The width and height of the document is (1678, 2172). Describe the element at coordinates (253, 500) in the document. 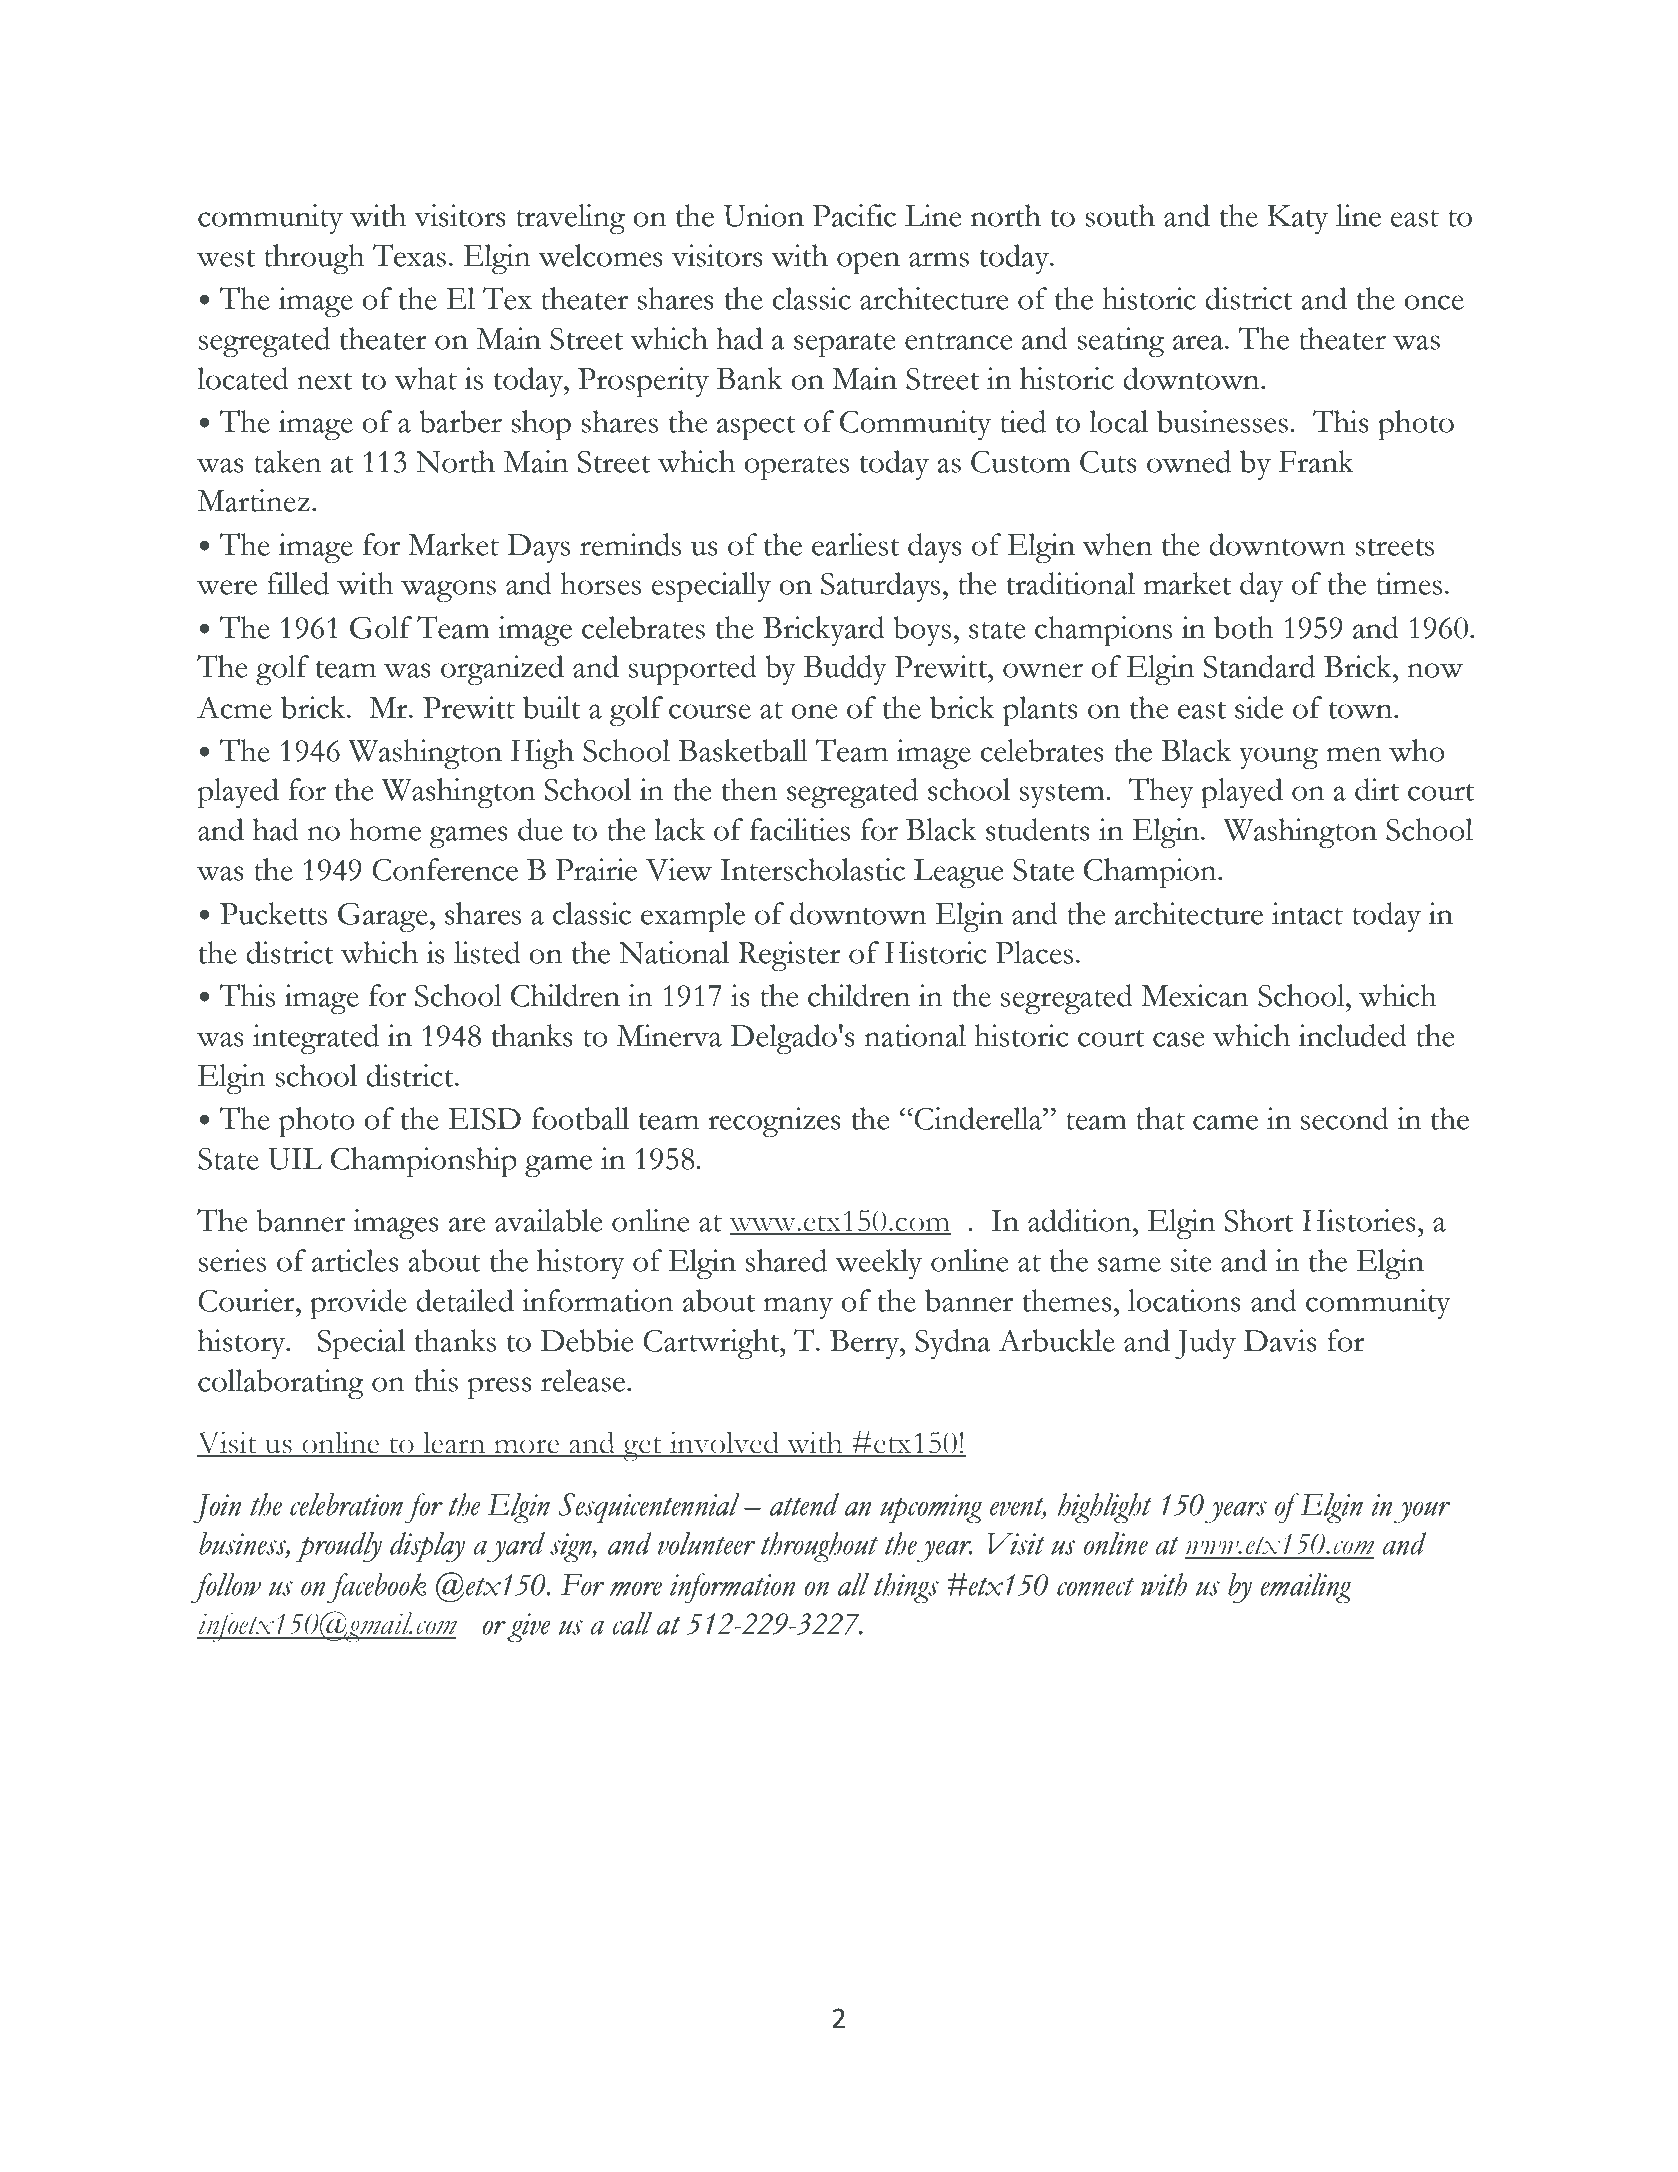

I see `Martinez` at that location.
